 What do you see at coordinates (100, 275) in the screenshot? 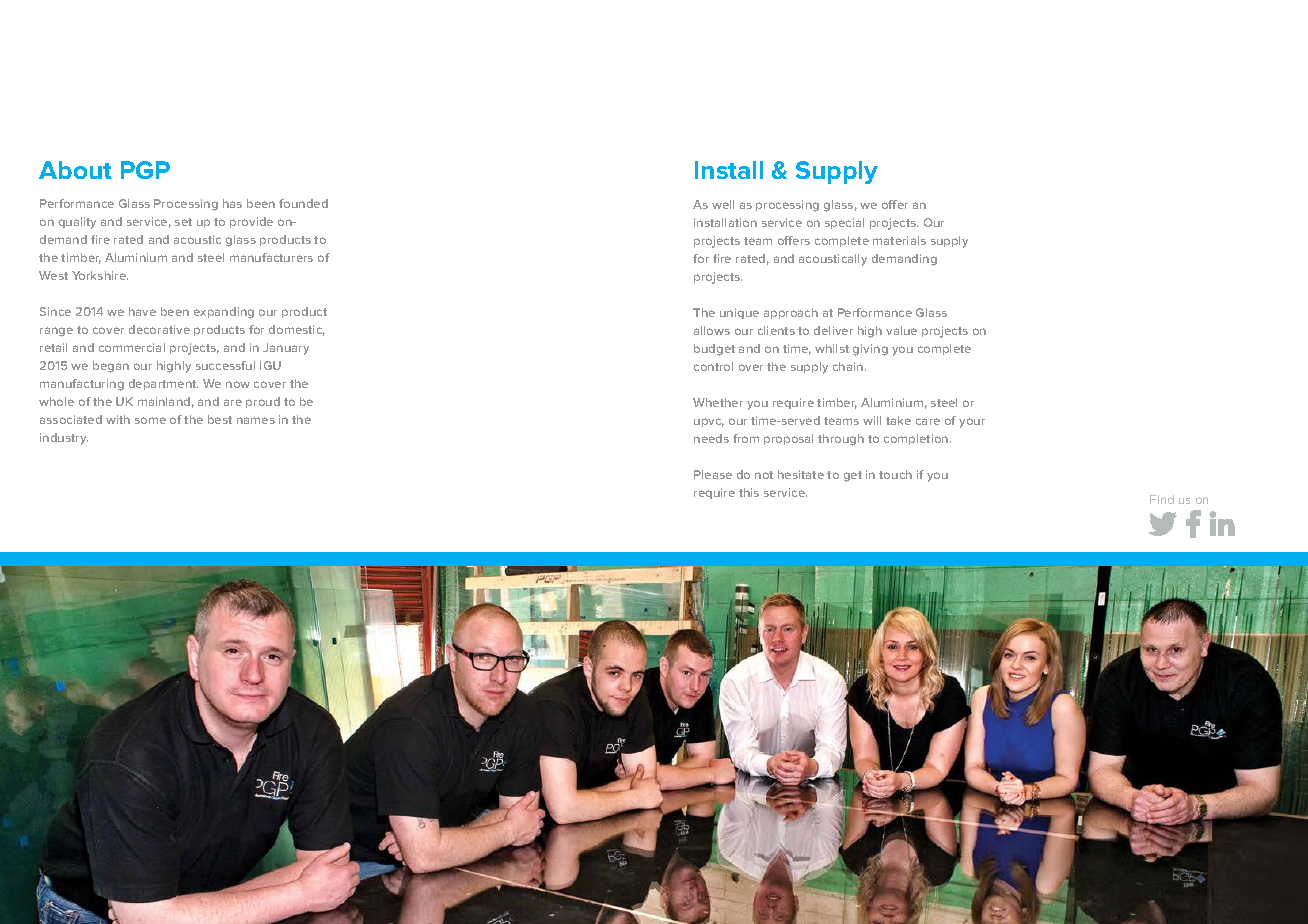
I see `Yorkshire` at bounding box center [100, 275].
